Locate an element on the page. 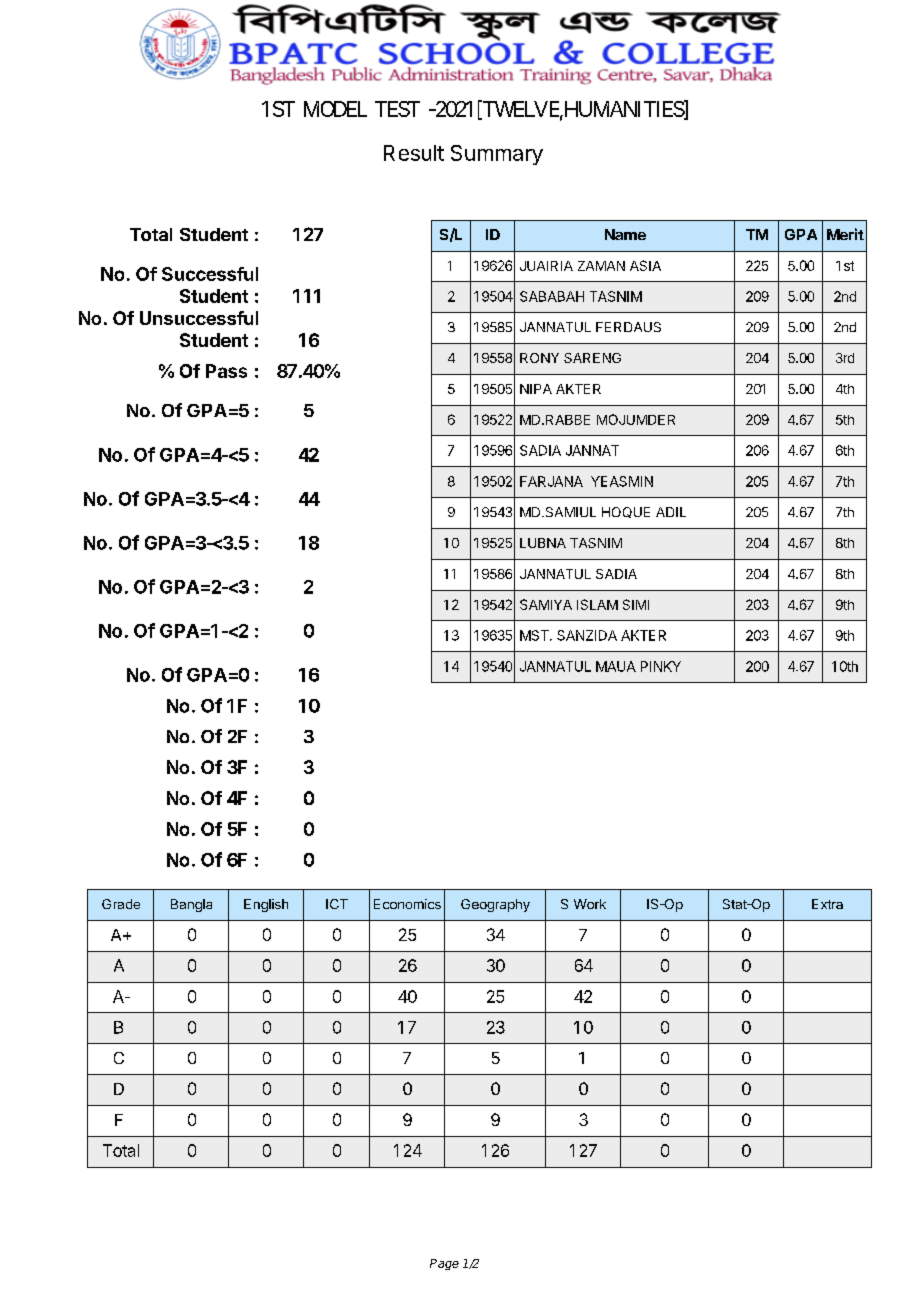 The image size is (924, 1308). Page is located at coordinates (444, 1264).
